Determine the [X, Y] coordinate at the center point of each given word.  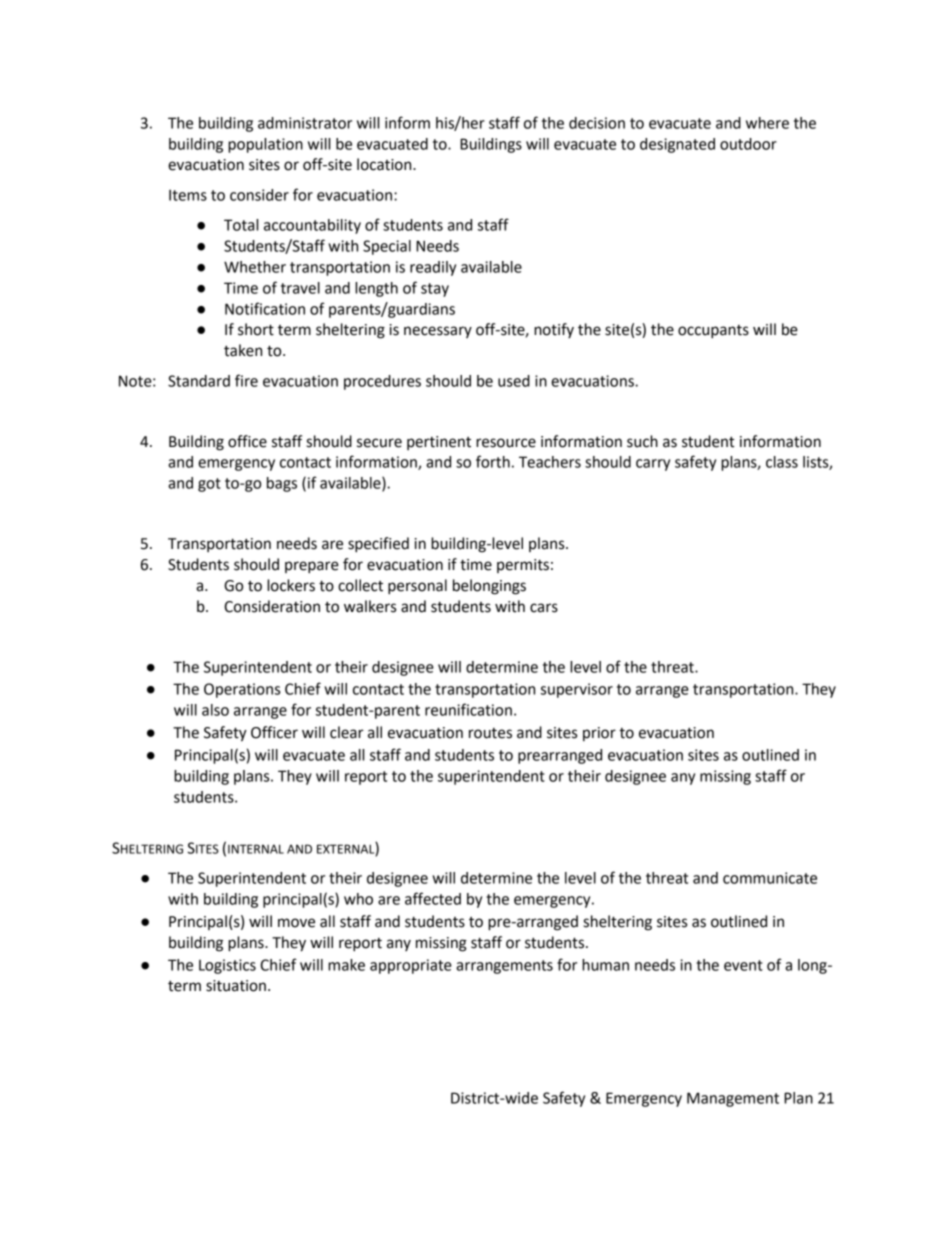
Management [733, 1099]
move [296, 923]
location [385, 164]
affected [433, 898]
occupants [713, 332]
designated [677, 145]
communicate [770, 878]
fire [246, 380]
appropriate [411, 966]
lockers [291, 585]
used [514, 381]
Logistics [227, 966]
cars [544, 608]
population [265, 145]
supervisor [577, 690]
